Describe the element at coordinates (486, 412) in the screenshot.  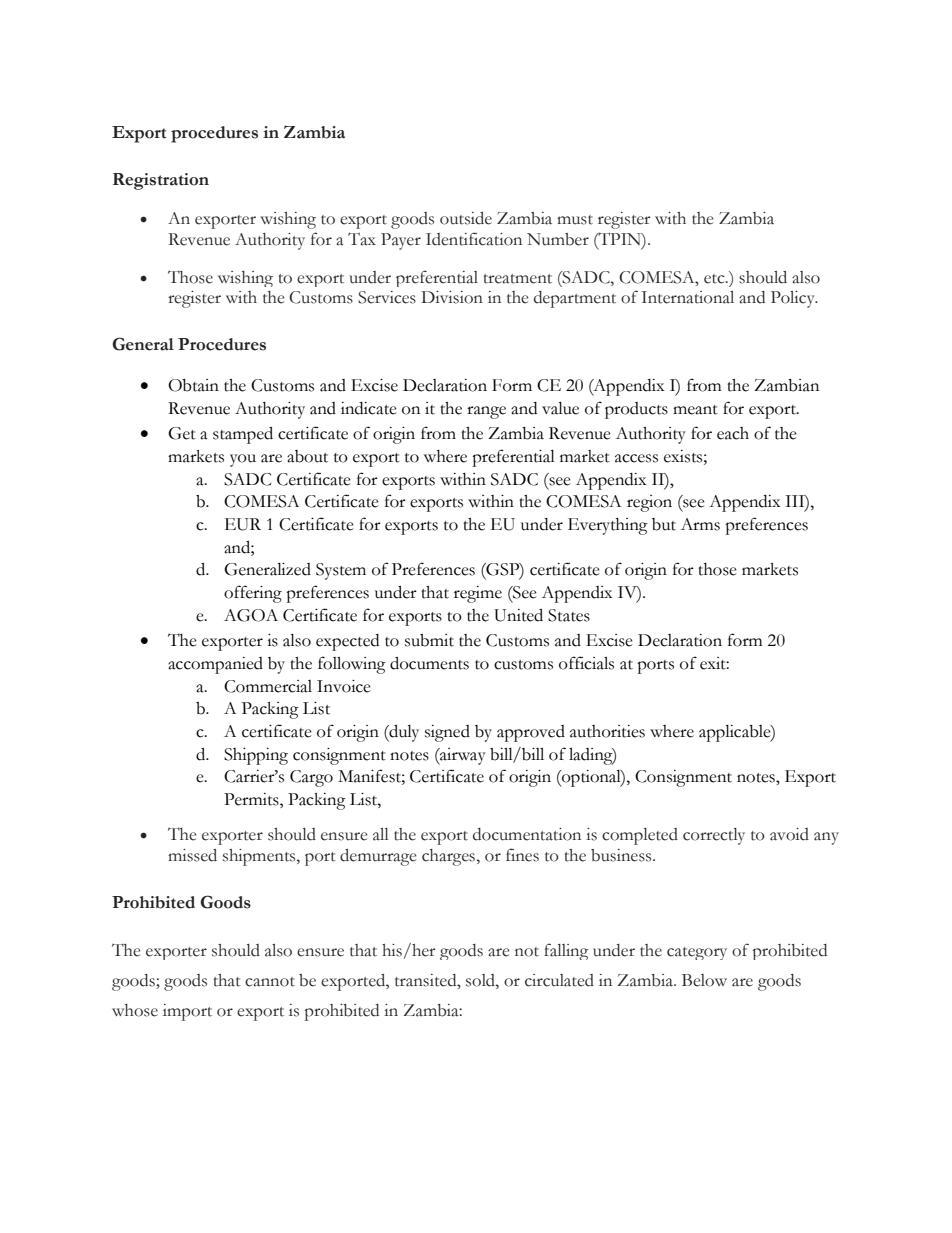
I see `range` at that location.
